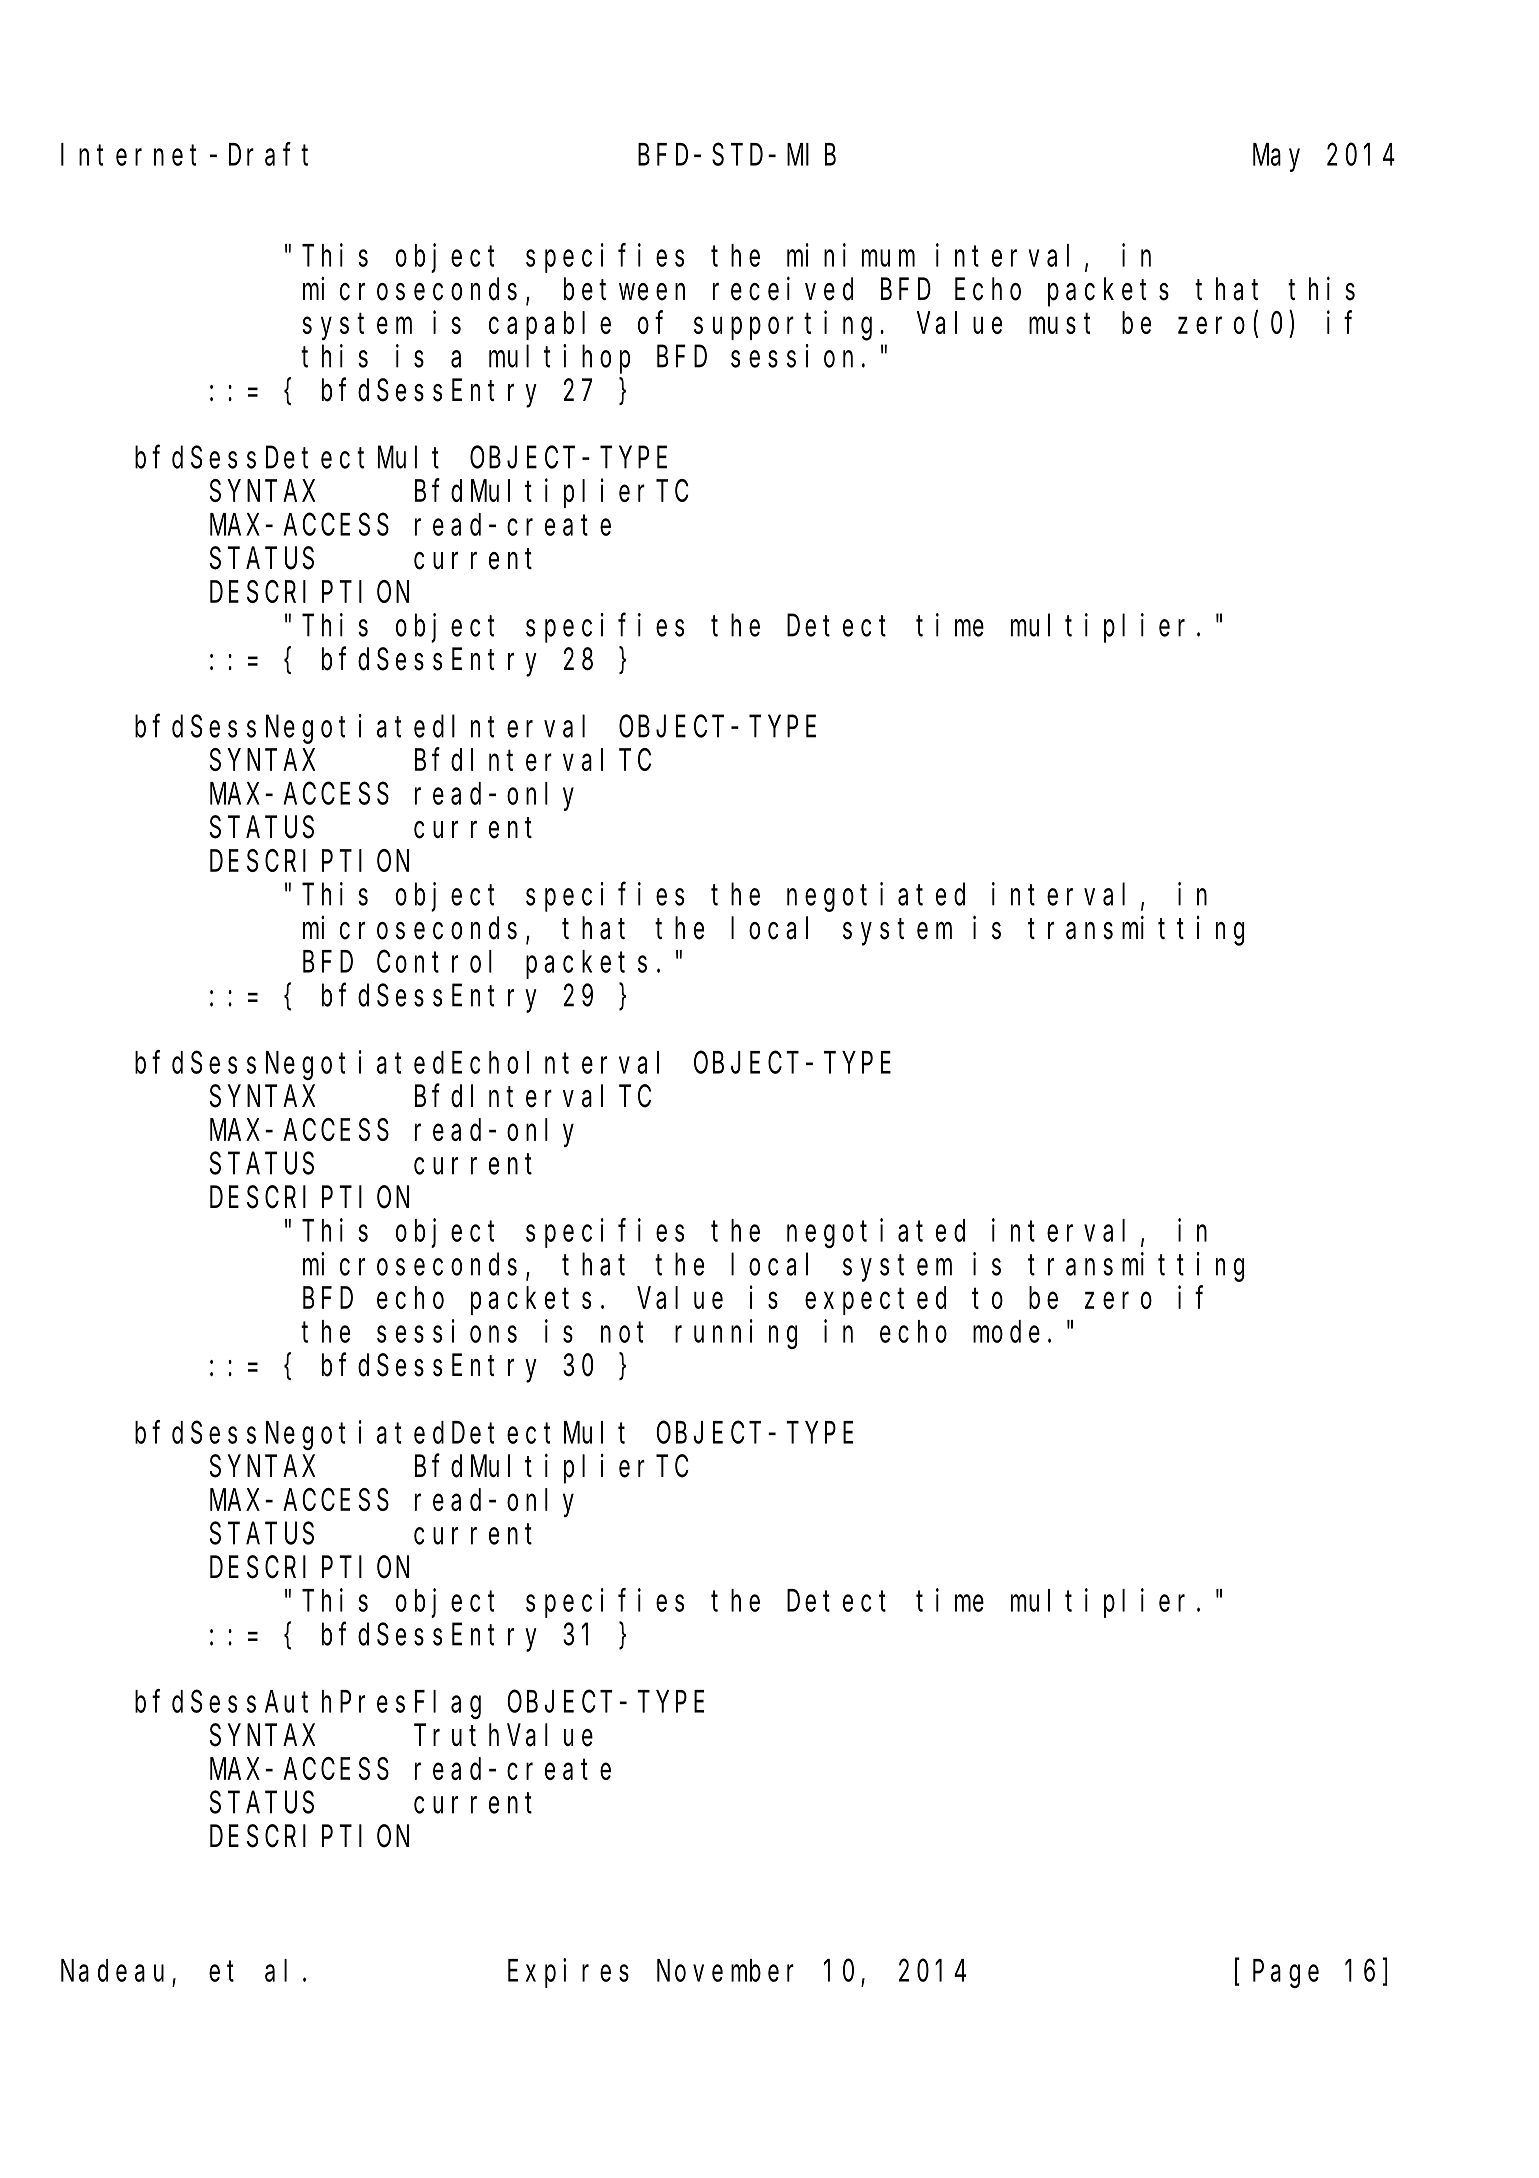 This document has width=1539, height=2178. What do you see at coordinates (851, 255) in the document?
I see `minimum` at bounding box center [851, 255].
